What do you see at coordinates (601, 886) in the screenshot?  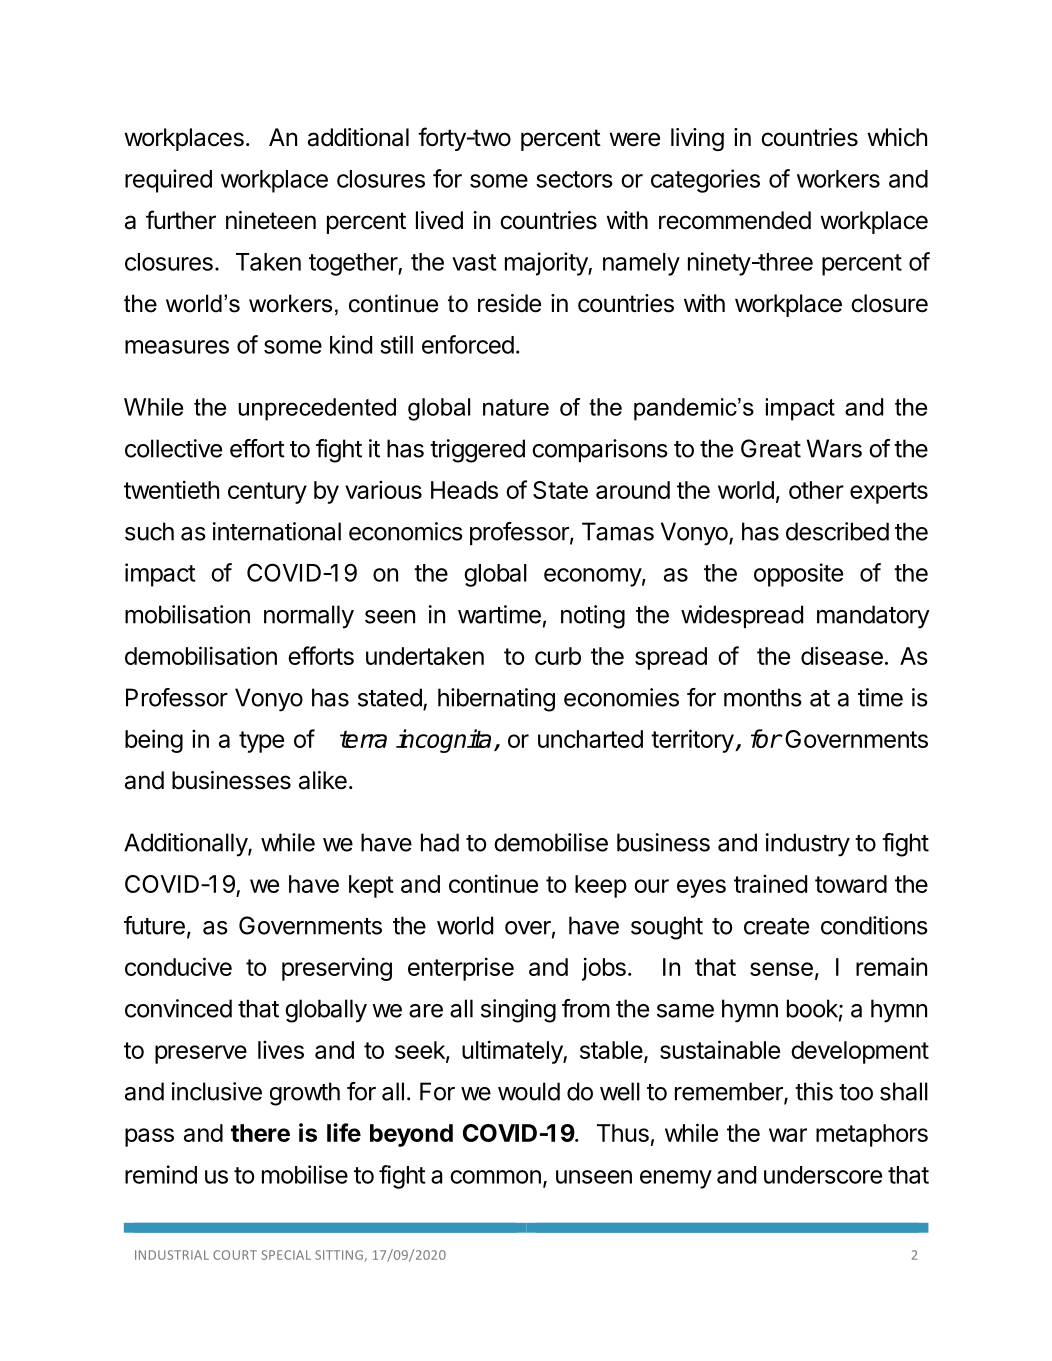 I see `keep` at bounding box center [601, 886].
